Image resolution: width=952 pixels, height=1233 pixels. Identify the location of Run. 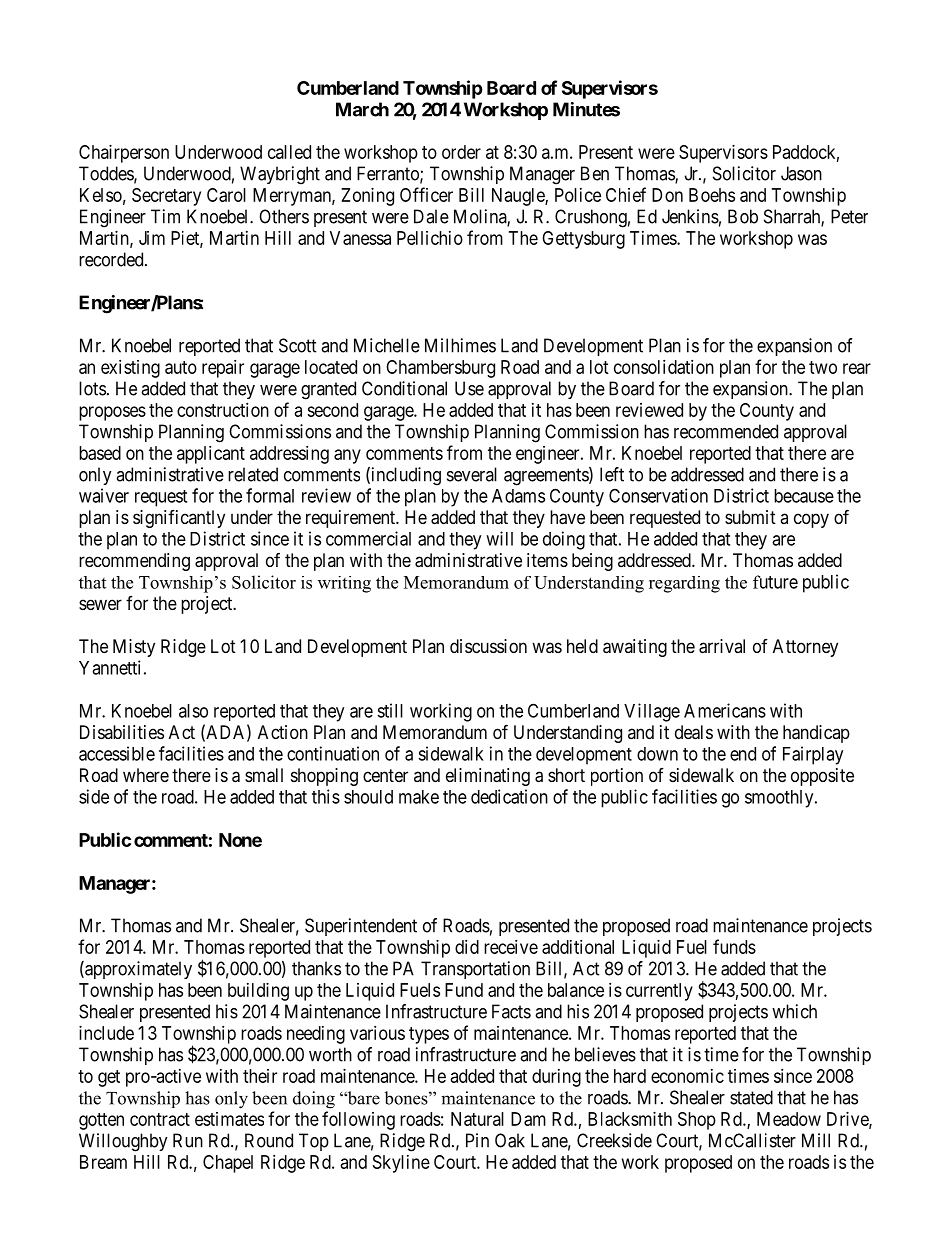
(188, 1140).
